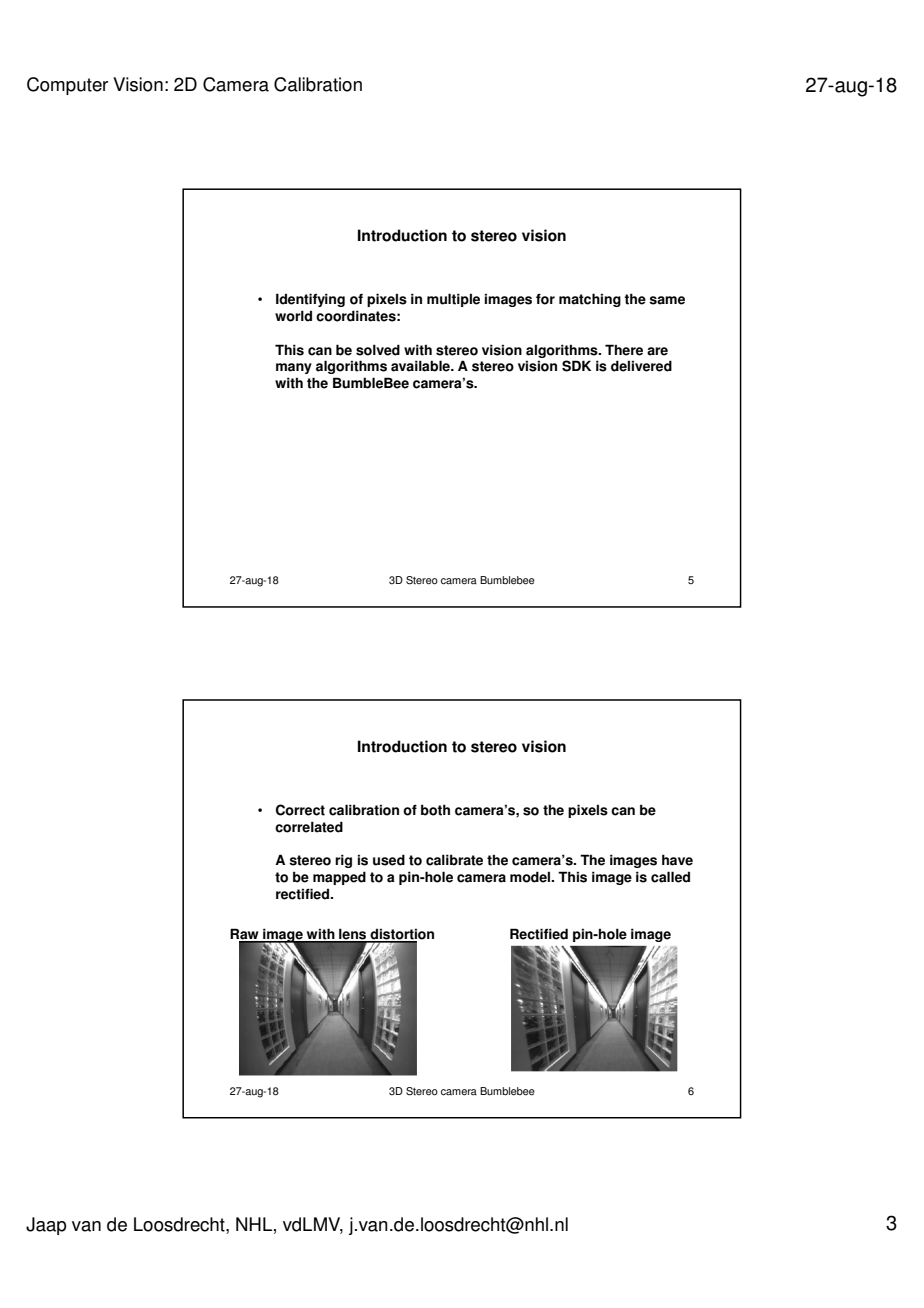  What do you see at coordinates (310, 300) in the page?
I see `Identifying` at bounding box center [310, 300].
